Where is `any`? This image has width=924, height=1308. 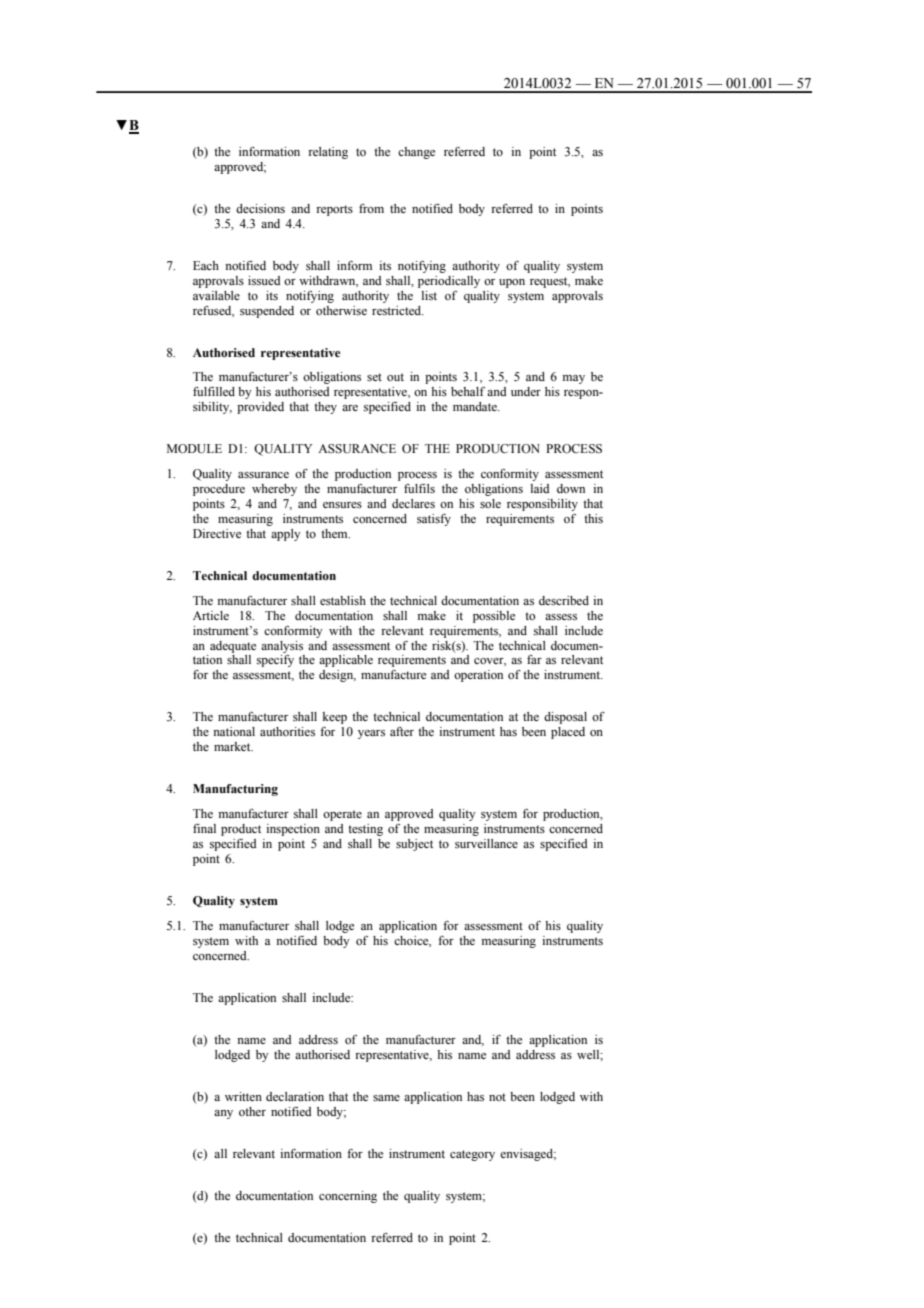 any is located at coordinates (223, 1114).
